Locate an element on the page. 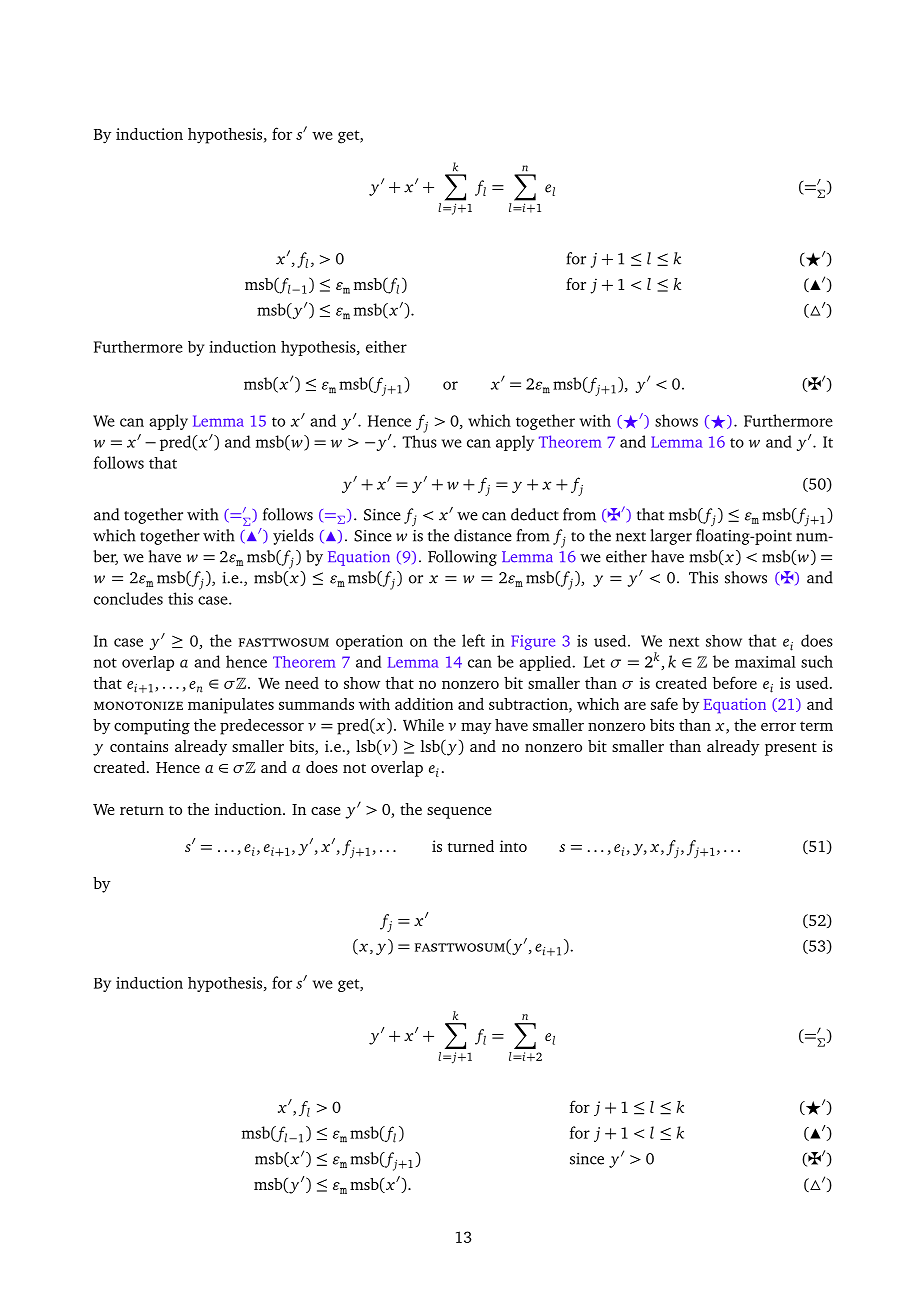 This page has width=924, height=1309. turned is located at coordinates (471, 846).
